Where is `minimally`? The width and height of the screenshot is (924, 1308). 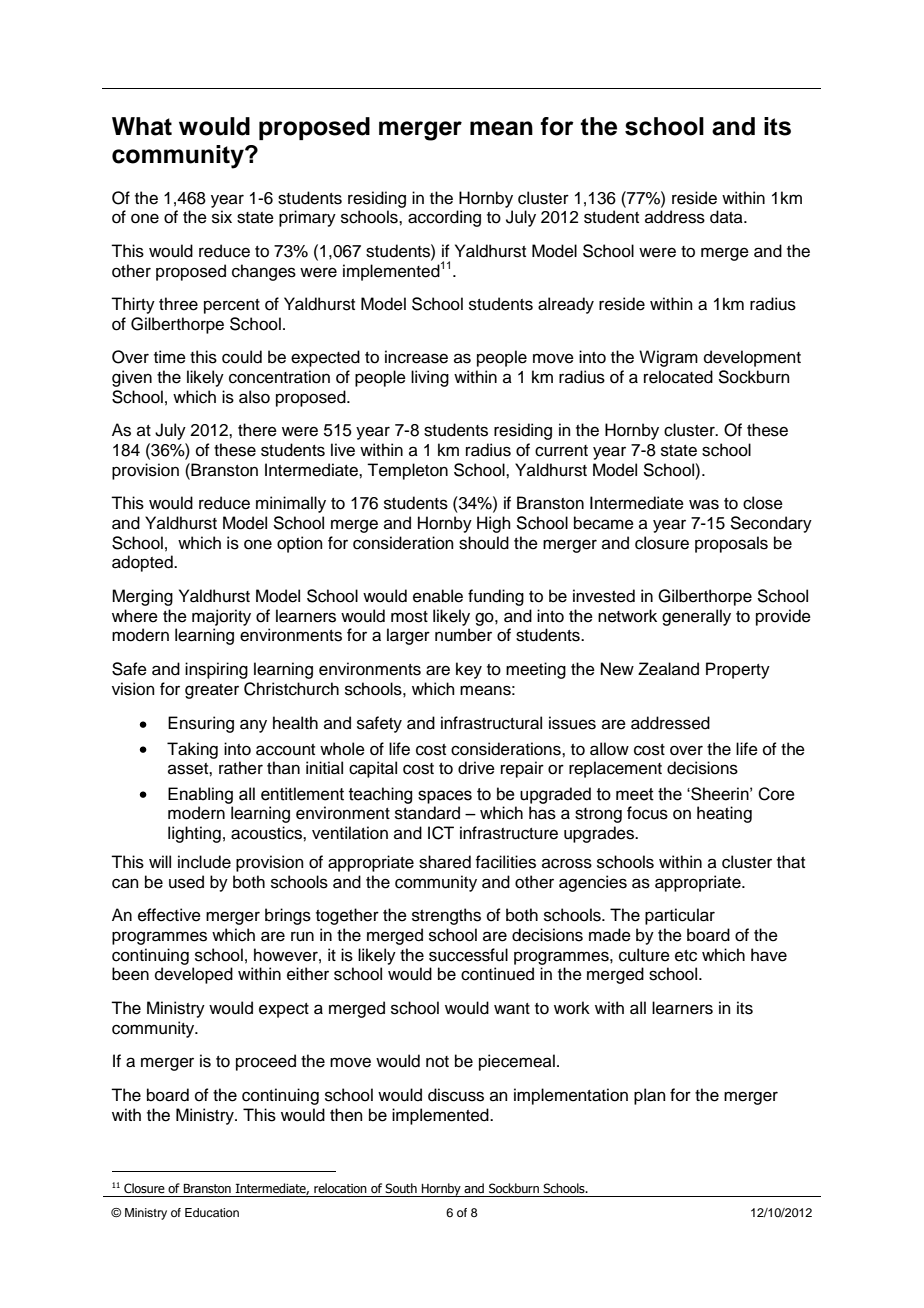 minimally is located at coordinates (291, 504).
